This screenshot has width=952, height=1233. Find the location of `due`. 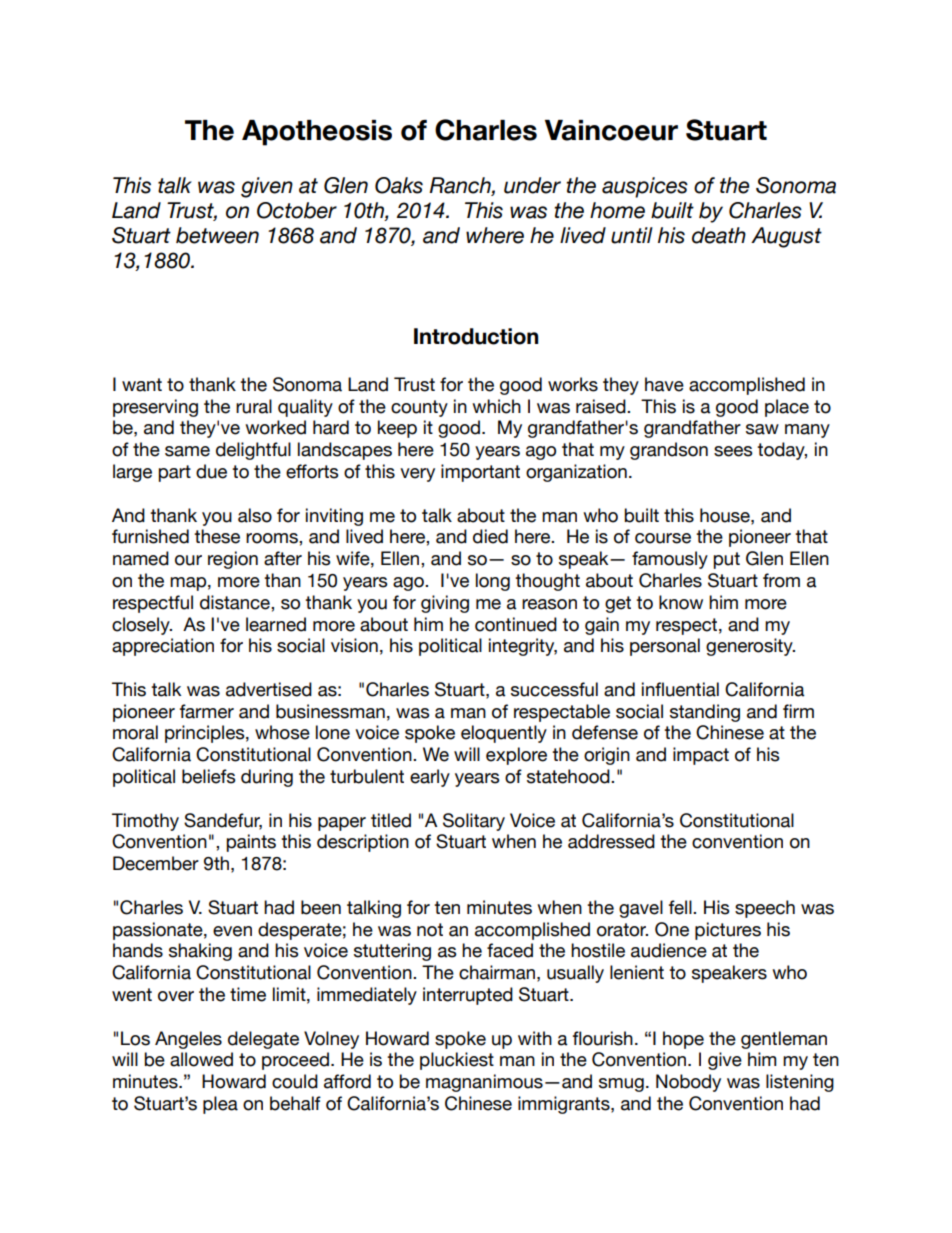

due is located at coordinates (211, 471).
